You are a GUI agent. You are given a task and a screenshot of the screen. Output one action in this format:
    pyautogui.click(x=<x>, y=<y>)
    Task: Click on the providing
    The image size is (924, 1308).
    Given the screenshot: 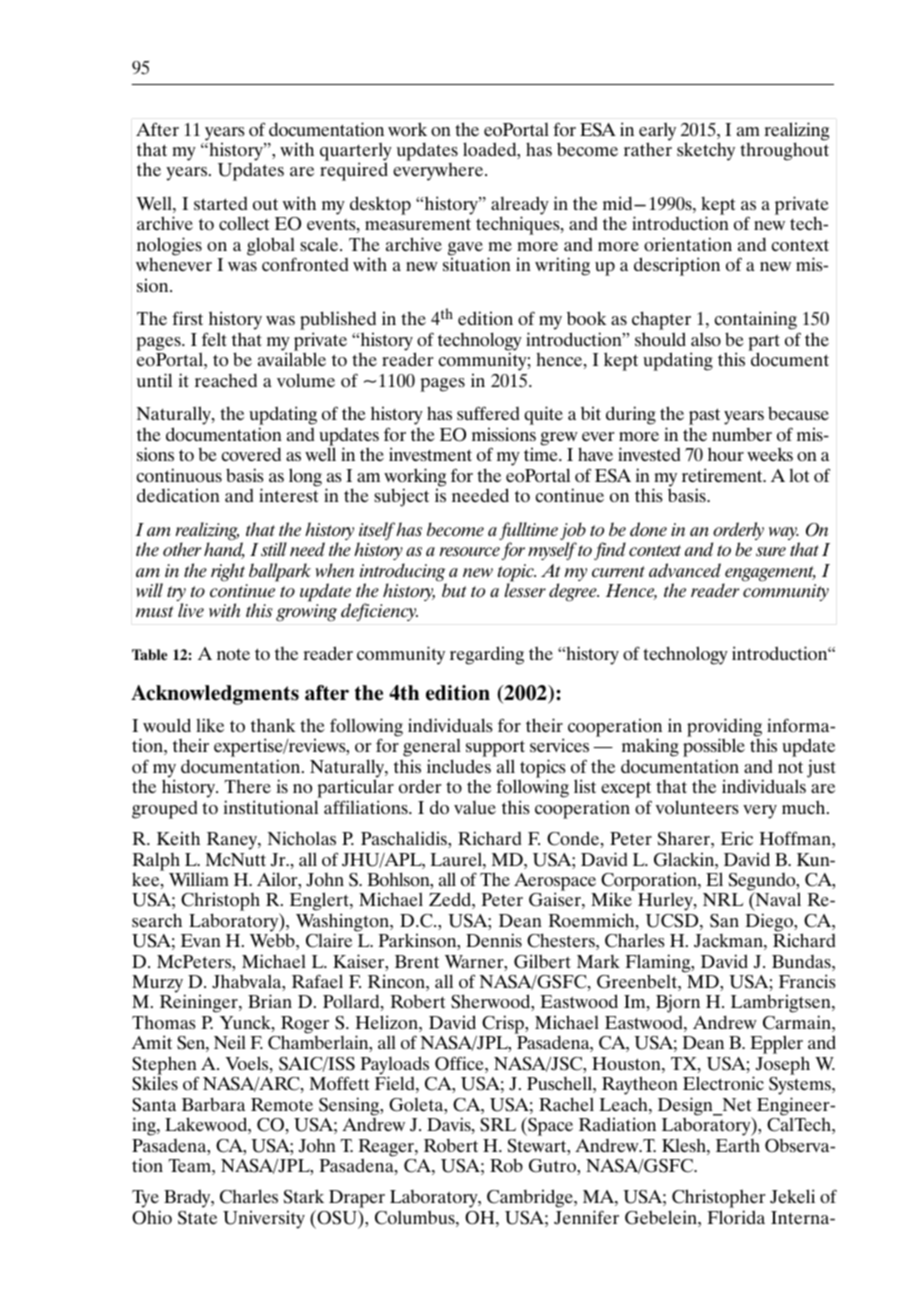 What is the action you would take?
    pyautogui.click(x=724, y=729)
